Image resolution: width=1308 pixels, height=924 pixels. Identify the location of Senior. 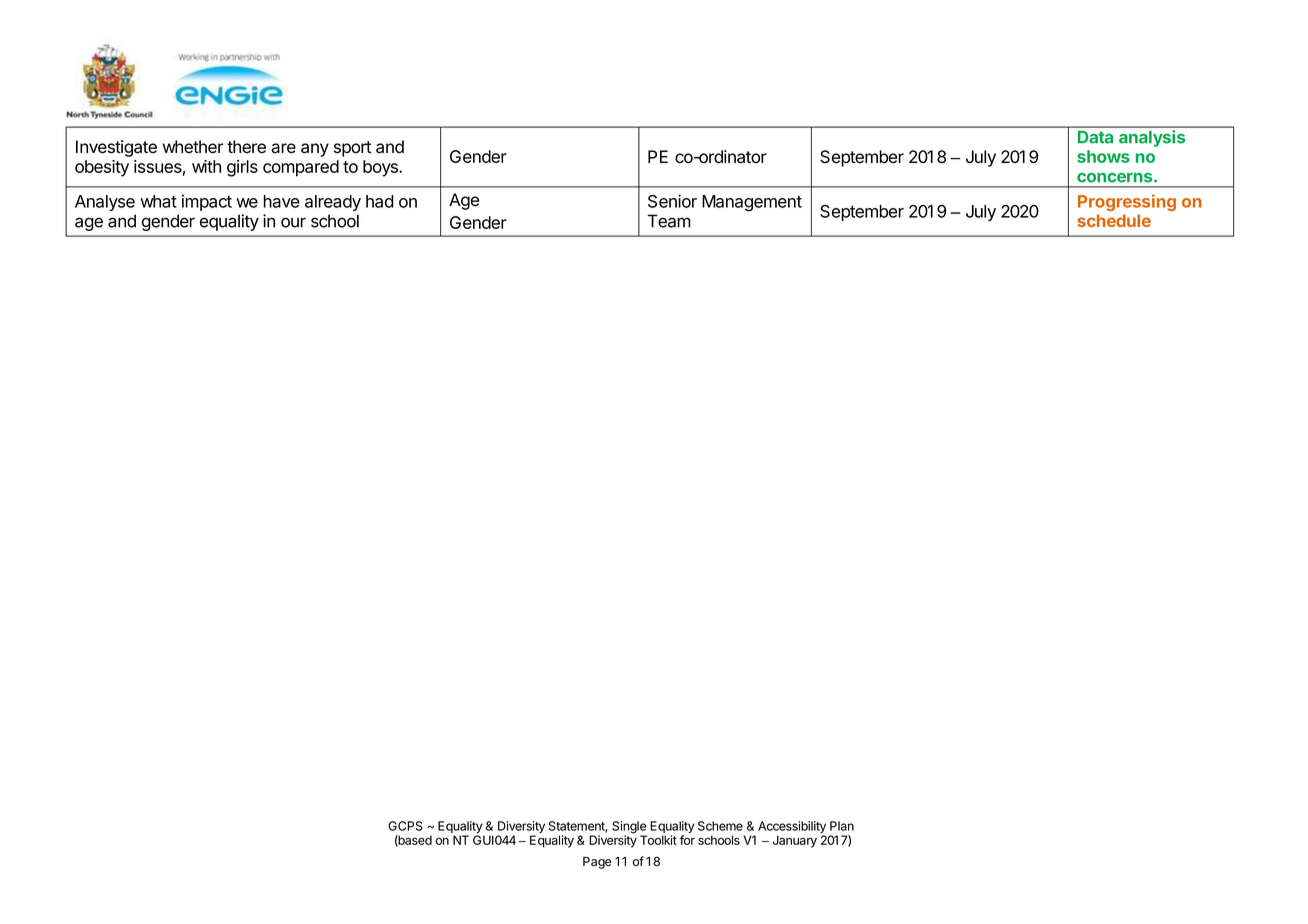
(672, 201).
